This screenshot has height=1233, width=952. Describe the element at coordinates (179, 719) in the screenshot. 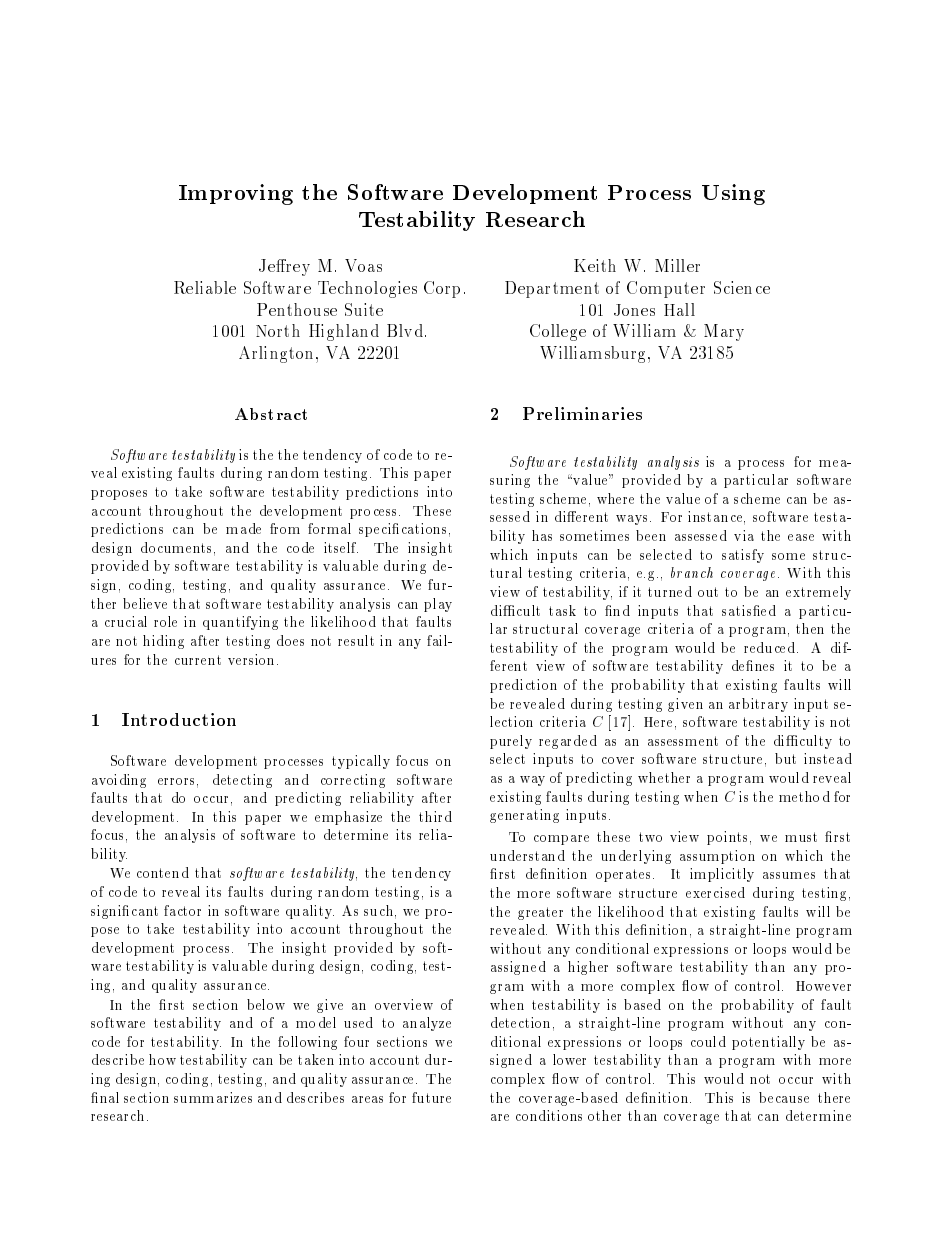

I see `Introduction` at that location.
